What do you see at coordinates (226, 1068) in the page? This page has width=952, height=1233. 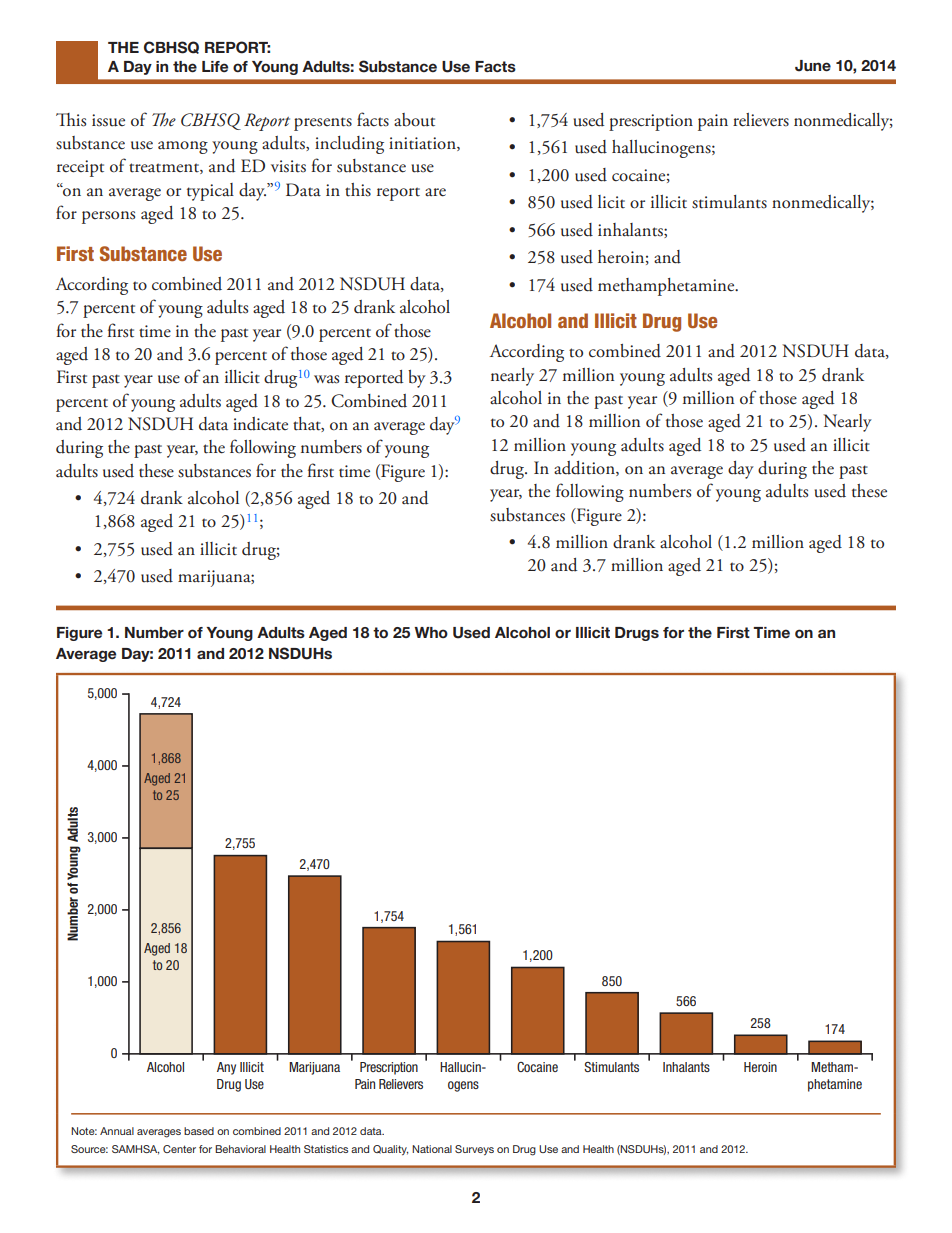 I see `Any` at bounding box center [226, 1068].
